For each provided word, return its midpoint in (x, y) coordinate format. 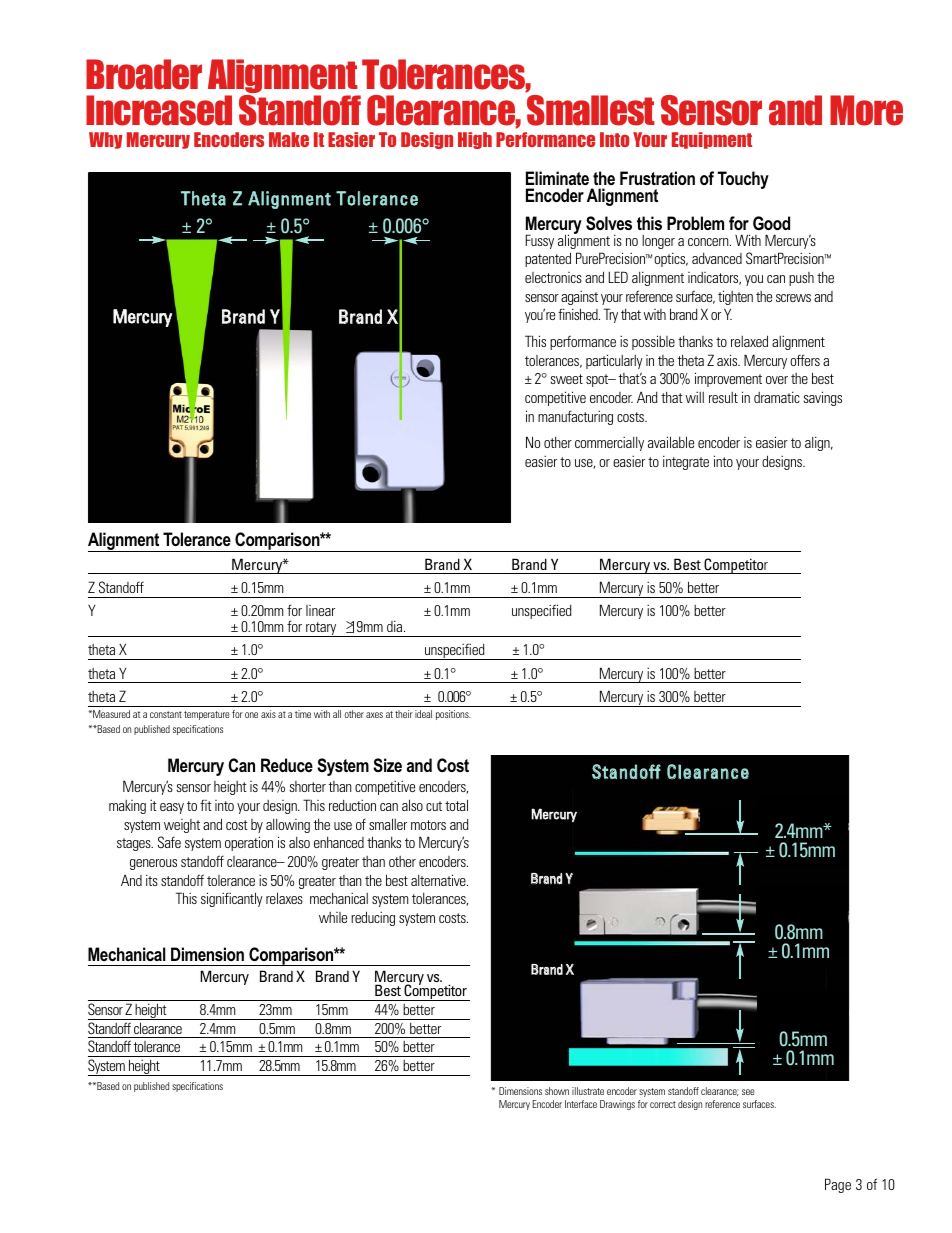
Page (838, 1185)
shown (557, 1091)
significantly (232, 899)
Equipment (712, 140)
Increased (159, 110)
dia (396, 626)
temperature (207, 715)
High (475, 140)
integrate (686, 462)
